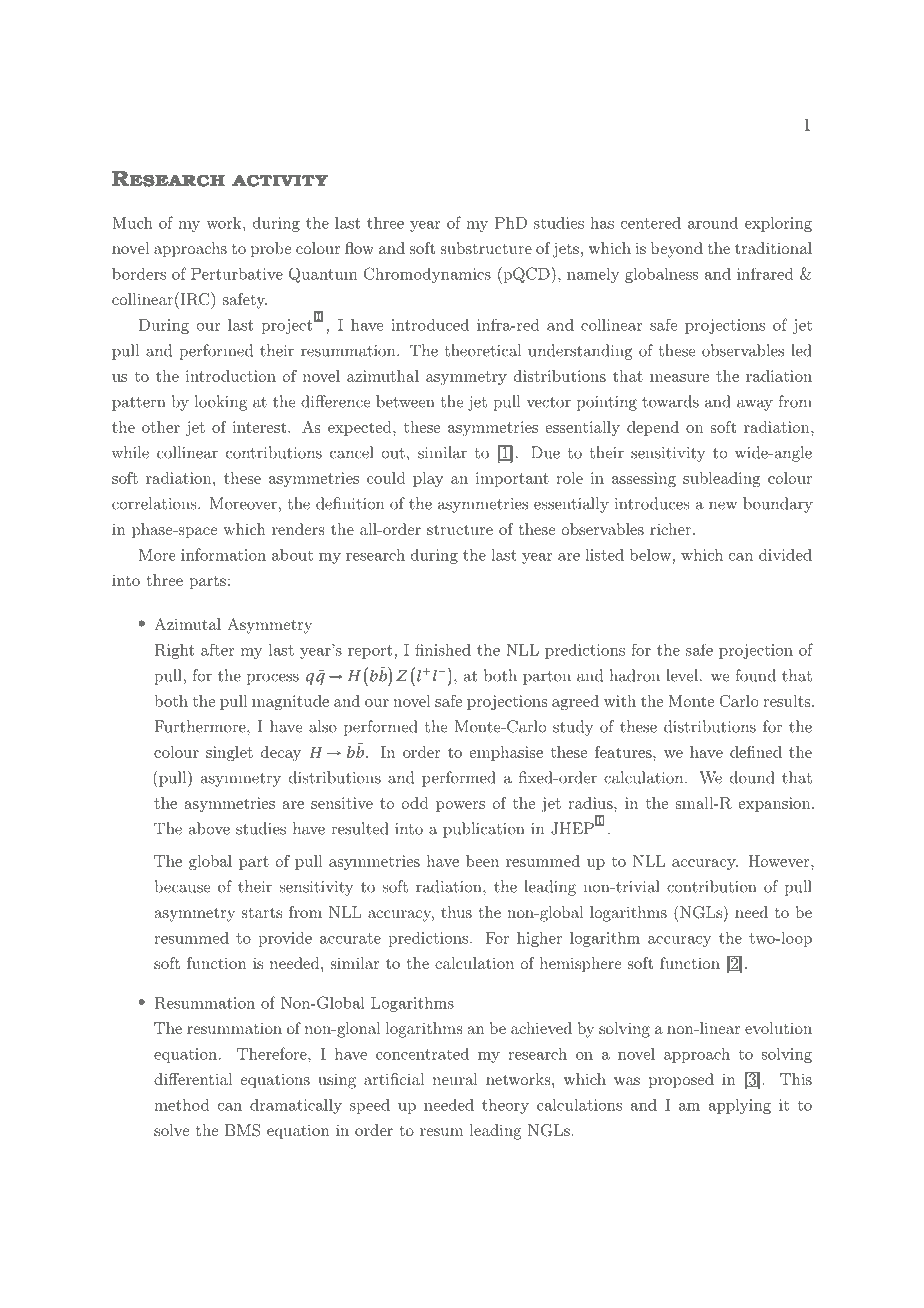  Describe the element at coordinates (455, 1079) in the document. I see `neural` at that location.
